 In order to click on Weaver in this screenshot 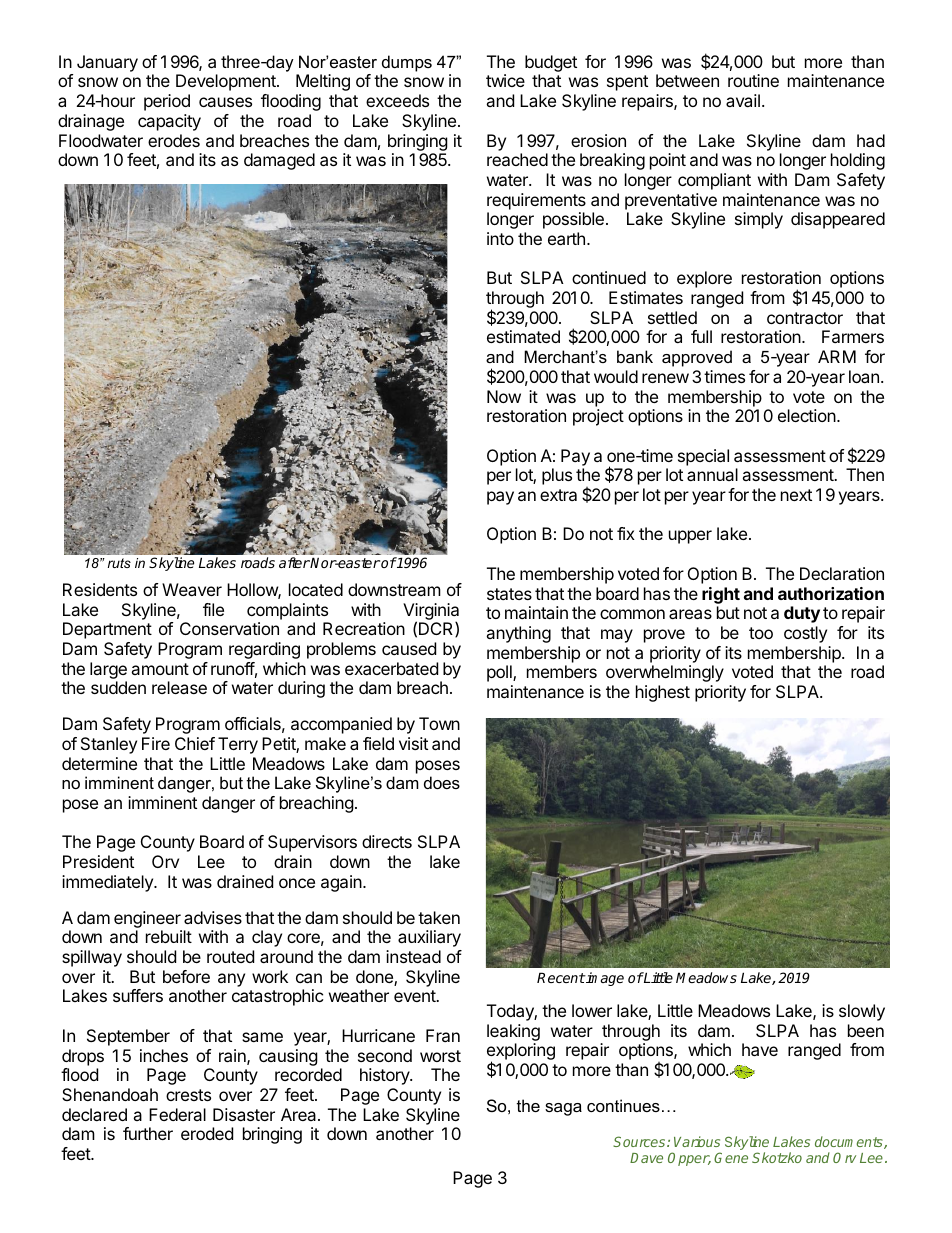, I will do `click(192, 589)`.
